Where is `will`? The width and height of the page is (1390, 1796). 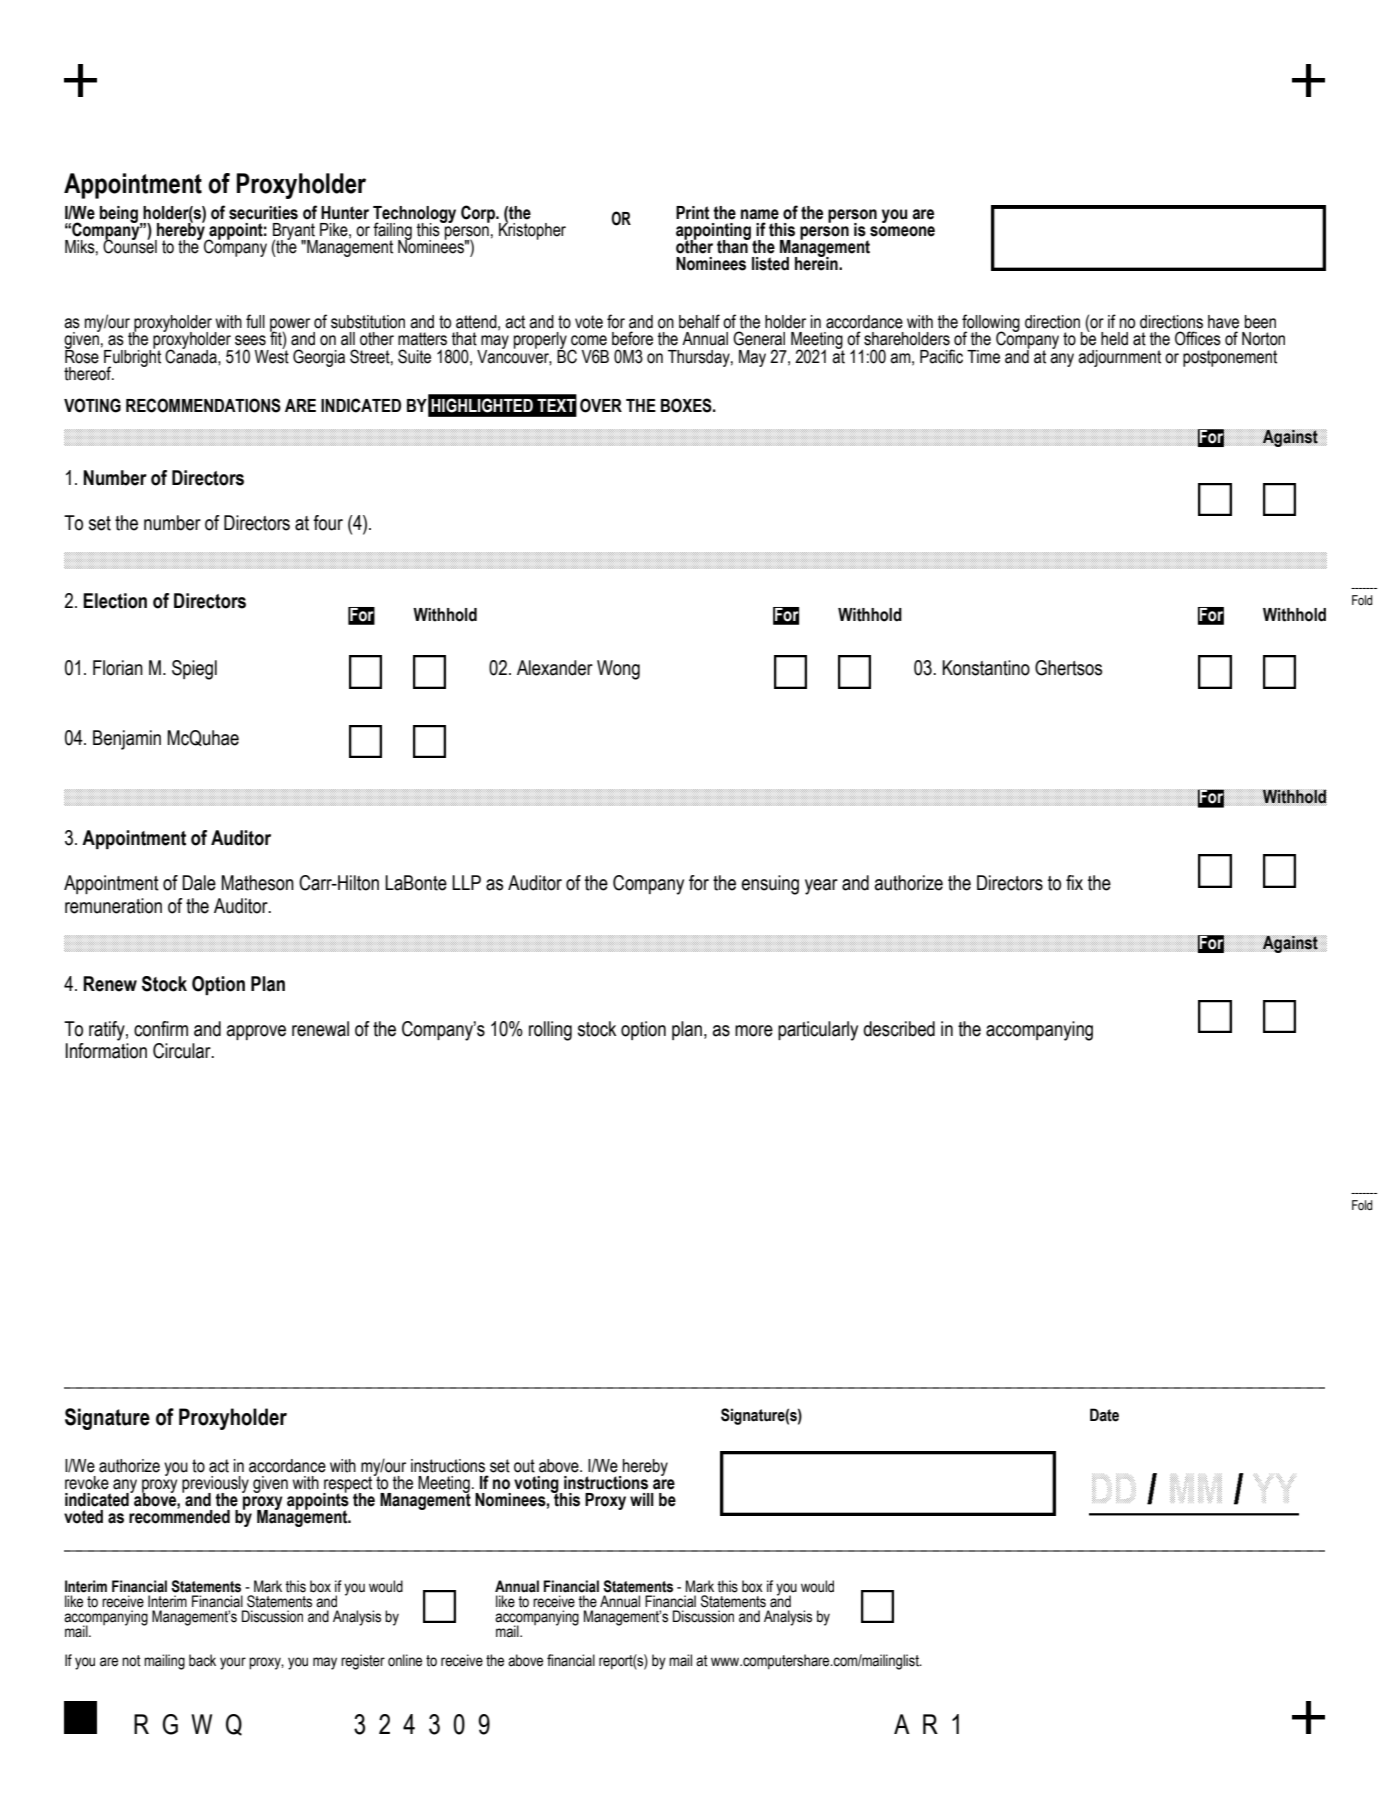
will is located at coordinates (642, 1499).
